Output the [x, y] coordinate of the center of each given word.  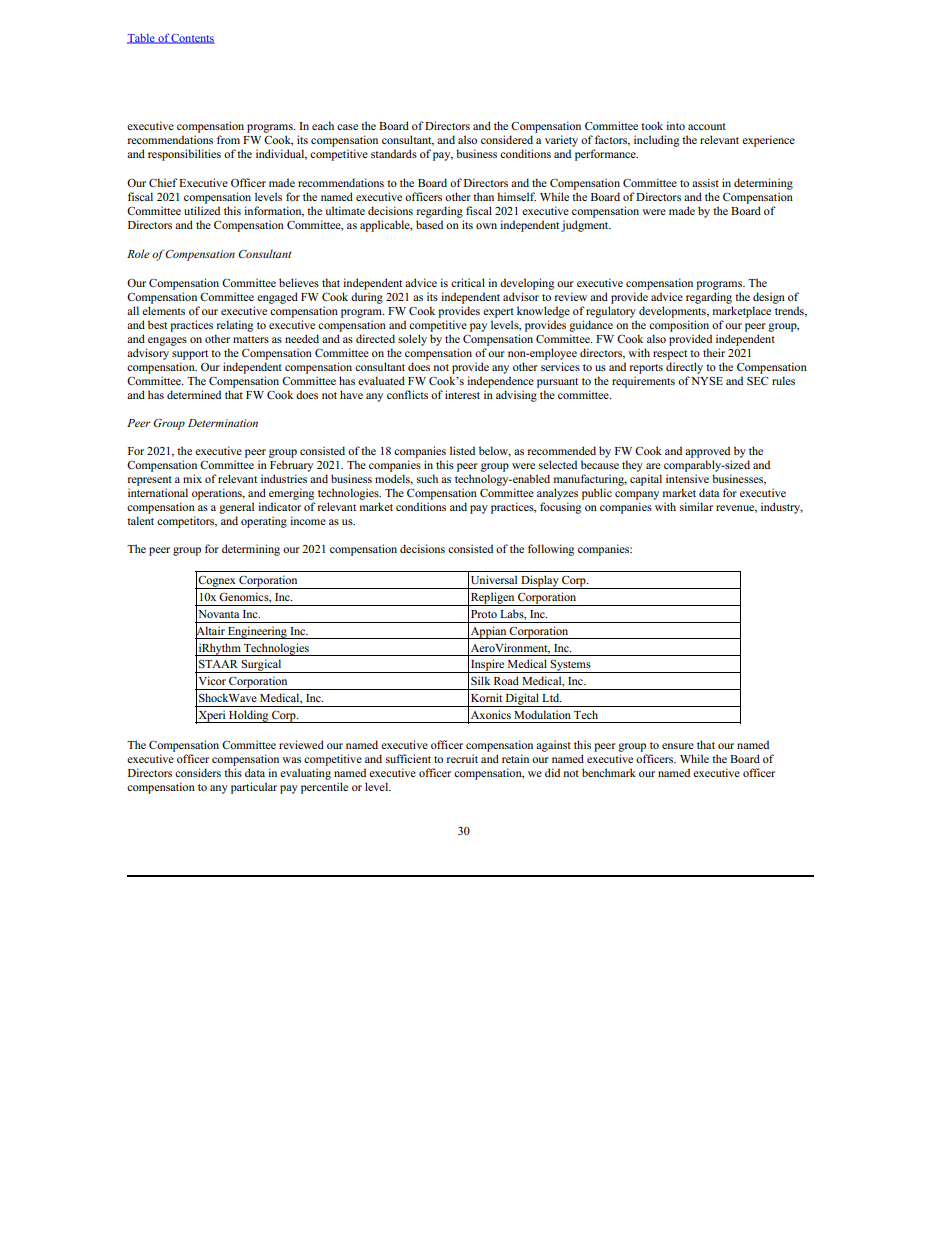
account [707, 126]
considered [507, 139]
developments [673, 312]
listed [462, 450]
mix [192, 478]
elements [163, 310]
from [228, 139]
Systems [571, 666]
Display [540, 582]
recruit [462, 758]
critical [468, 282]
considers [198, 772]
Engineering [257, 632]
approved [707, 452]
